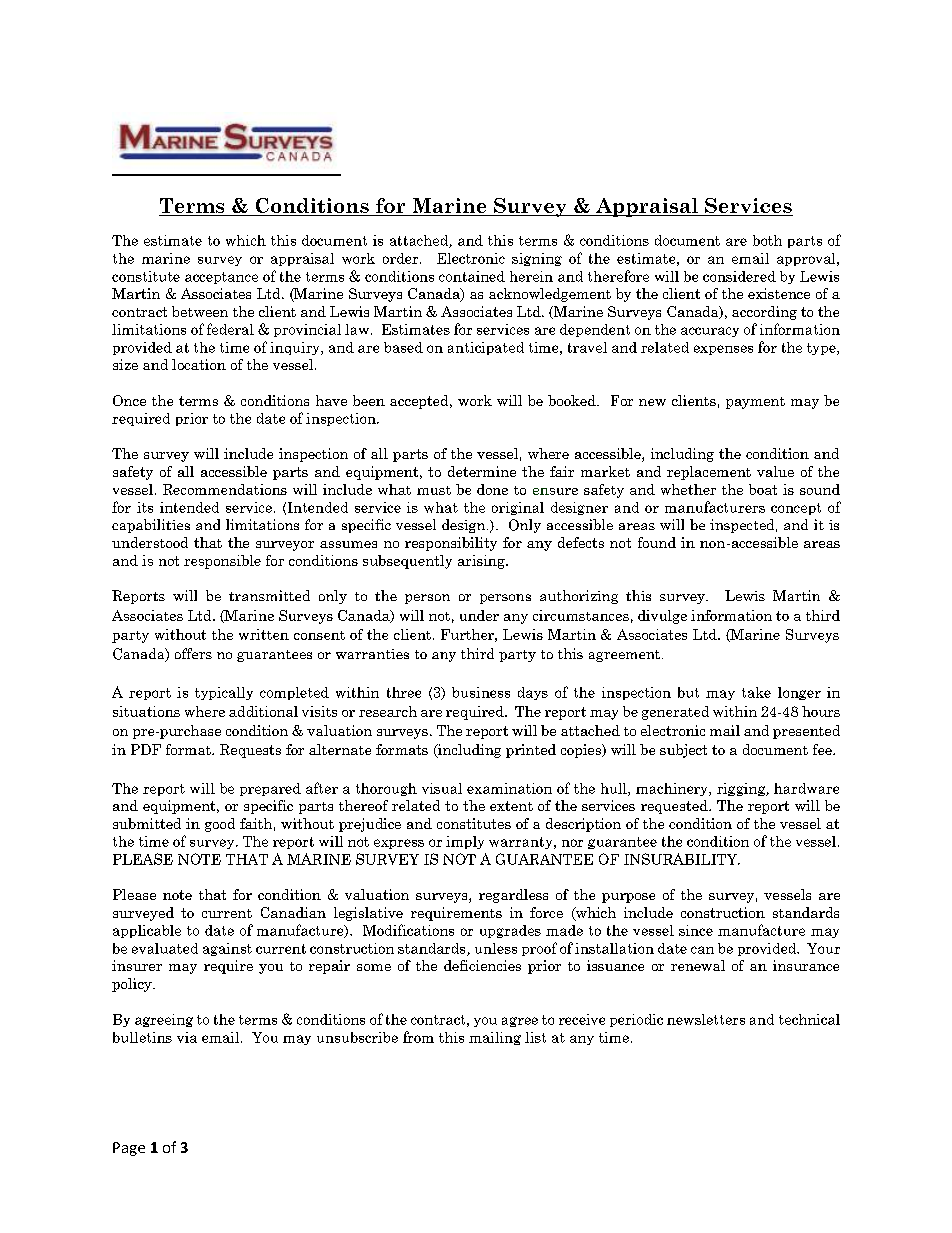 Image resolution: width=952 pixels, height=1233 pixels. I want to click on against, so click(227, 949).
